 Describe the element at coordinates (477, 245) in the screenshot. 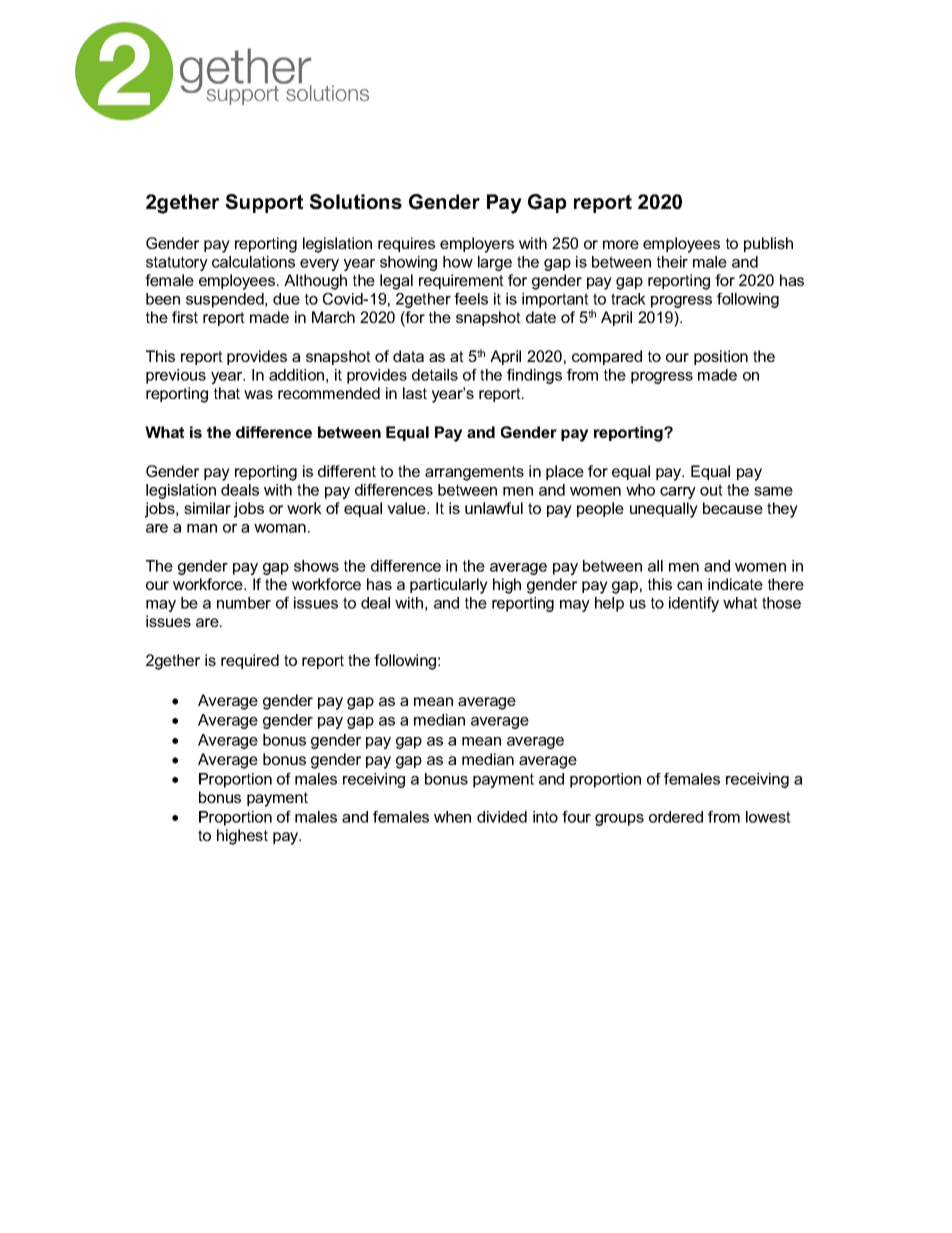

I see `employers` at that location.
